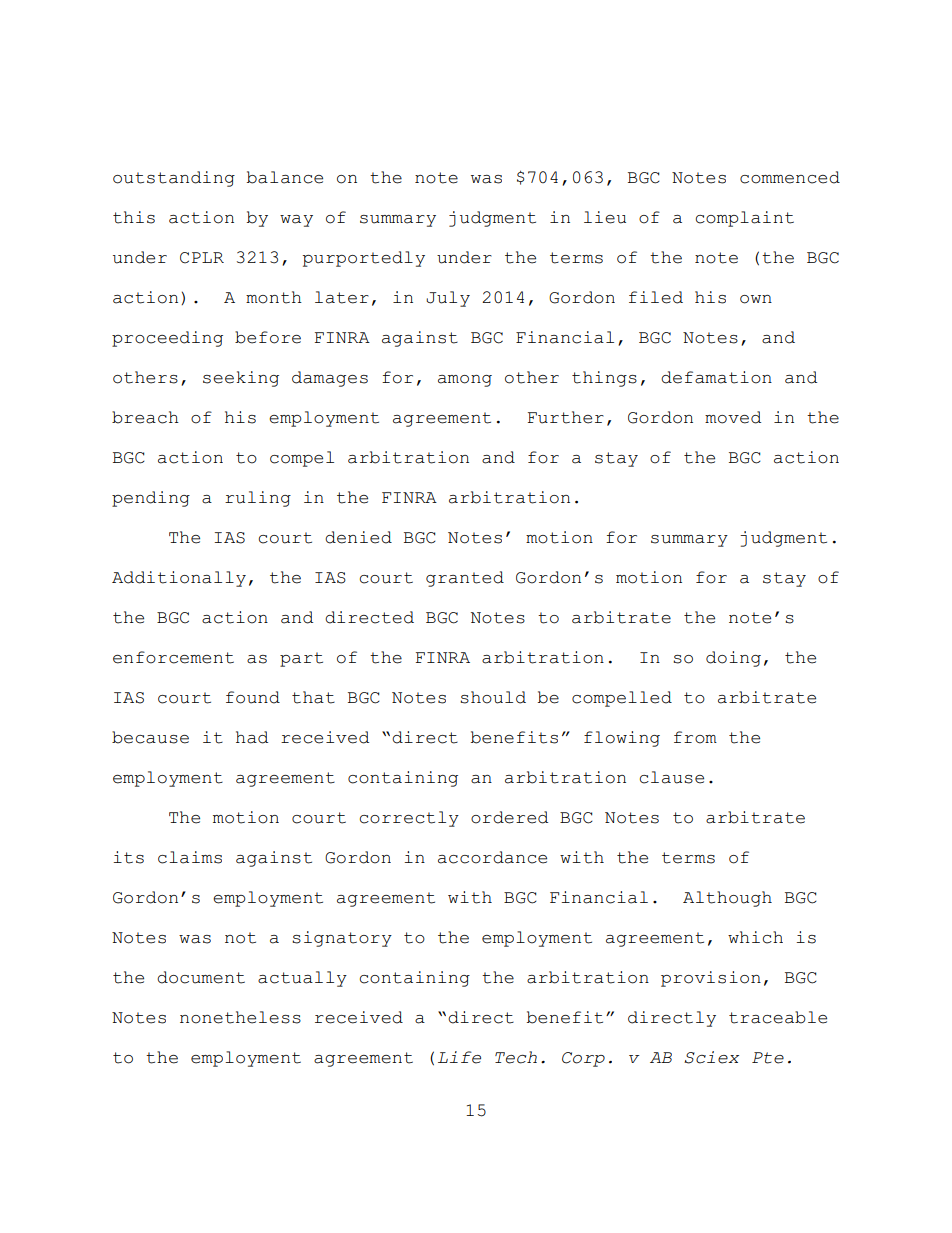  What do you see at coordinates (258, 499) in the image?
I see `ruling` at bounding box center [258, 499].
